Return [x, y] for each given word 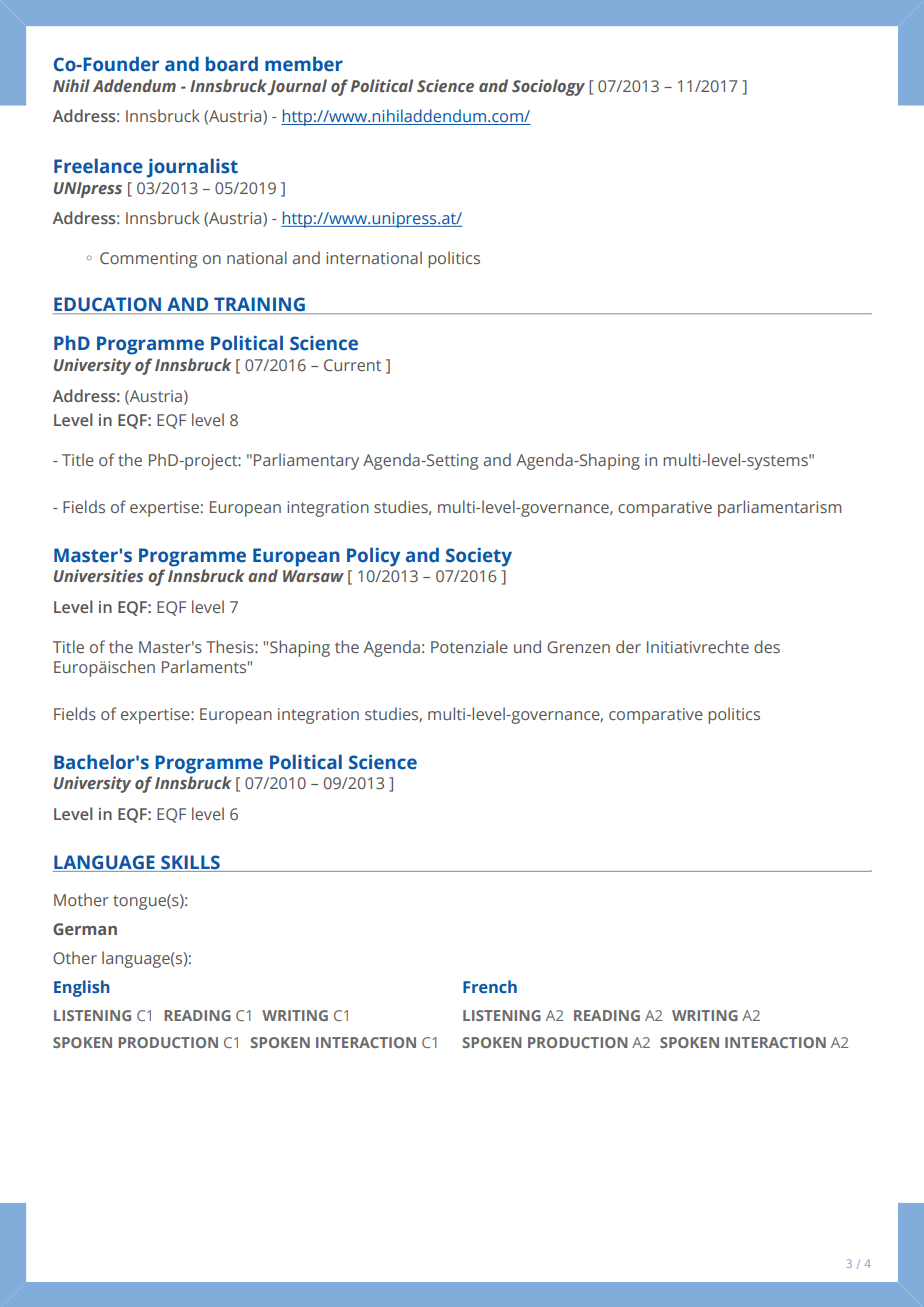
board [232, 64]
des [767, 646]
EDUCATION [108, 305]
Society [479, 557]
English [82, 988]
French [490, 986]
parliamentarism [779, 508]
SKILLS [190, 862]
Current [352, 365]
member [304, 64]
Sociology [548, 87]
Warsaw [313, 576]
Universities [98, 575]
